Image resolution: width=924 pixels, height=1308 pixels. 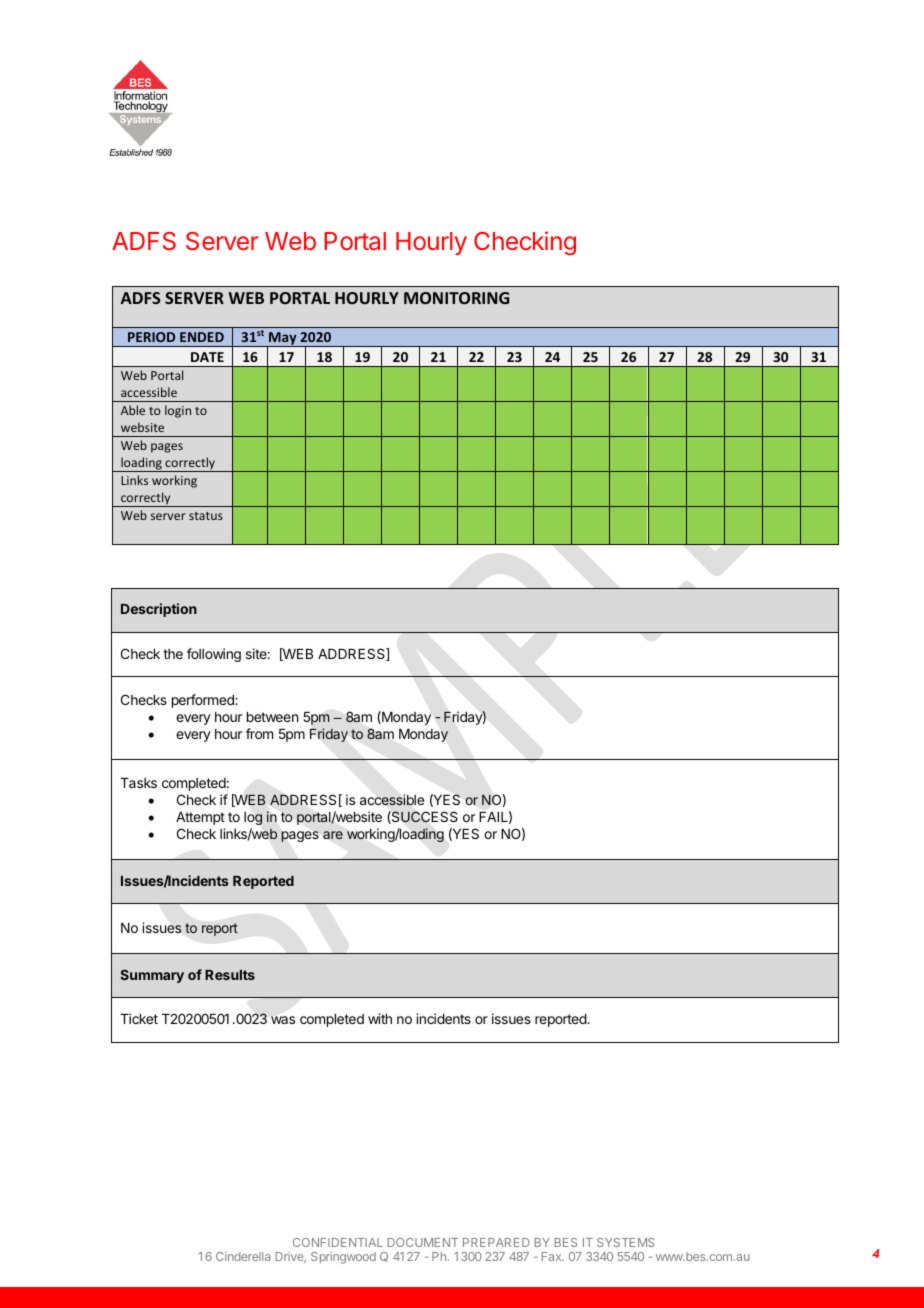 What do you see at coordinates (243, 1256) in the image?
I see `Cinderella` at bounding box center [243, 1256].
